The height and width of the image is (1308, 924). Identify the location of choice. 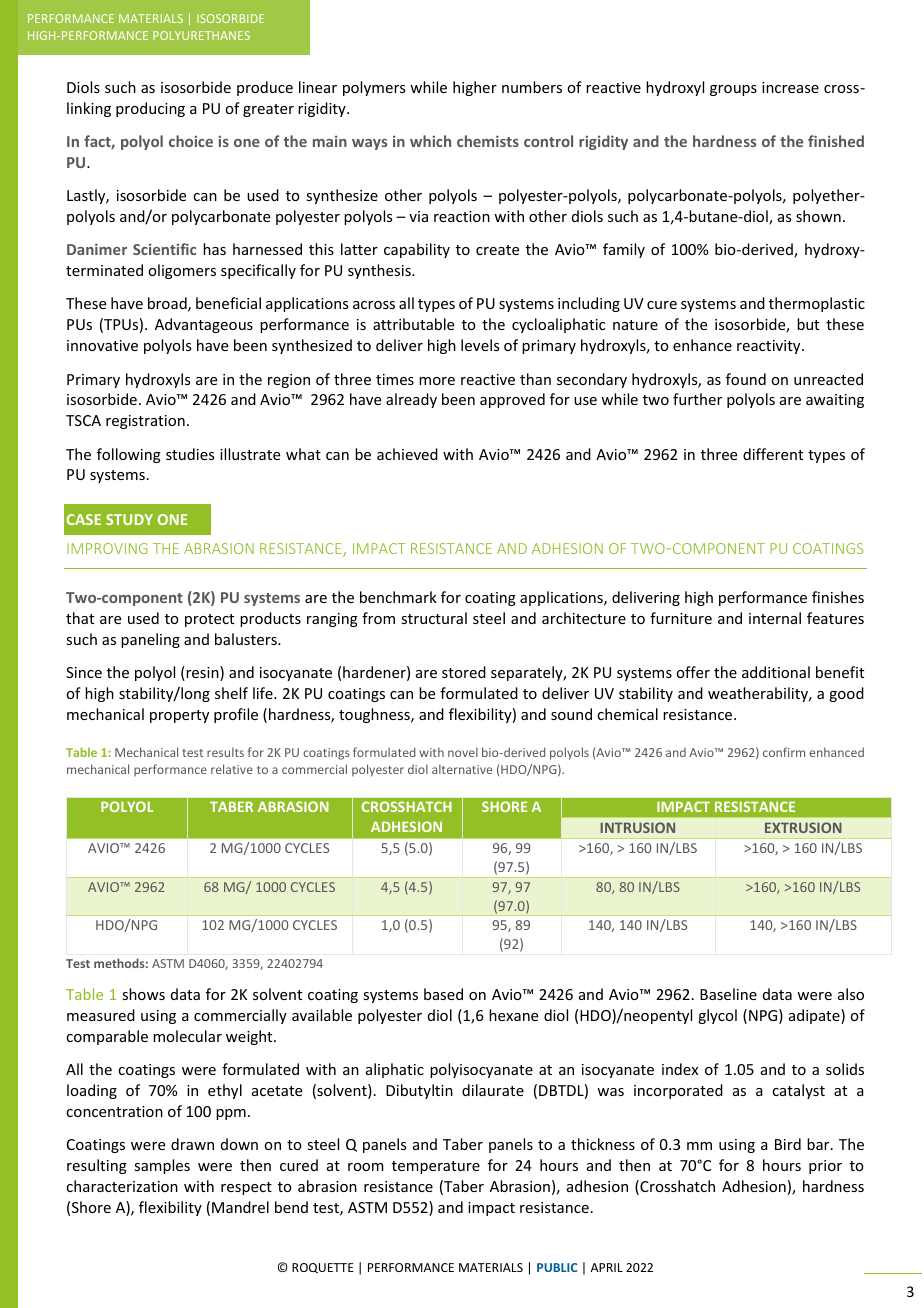
(191, 141).
